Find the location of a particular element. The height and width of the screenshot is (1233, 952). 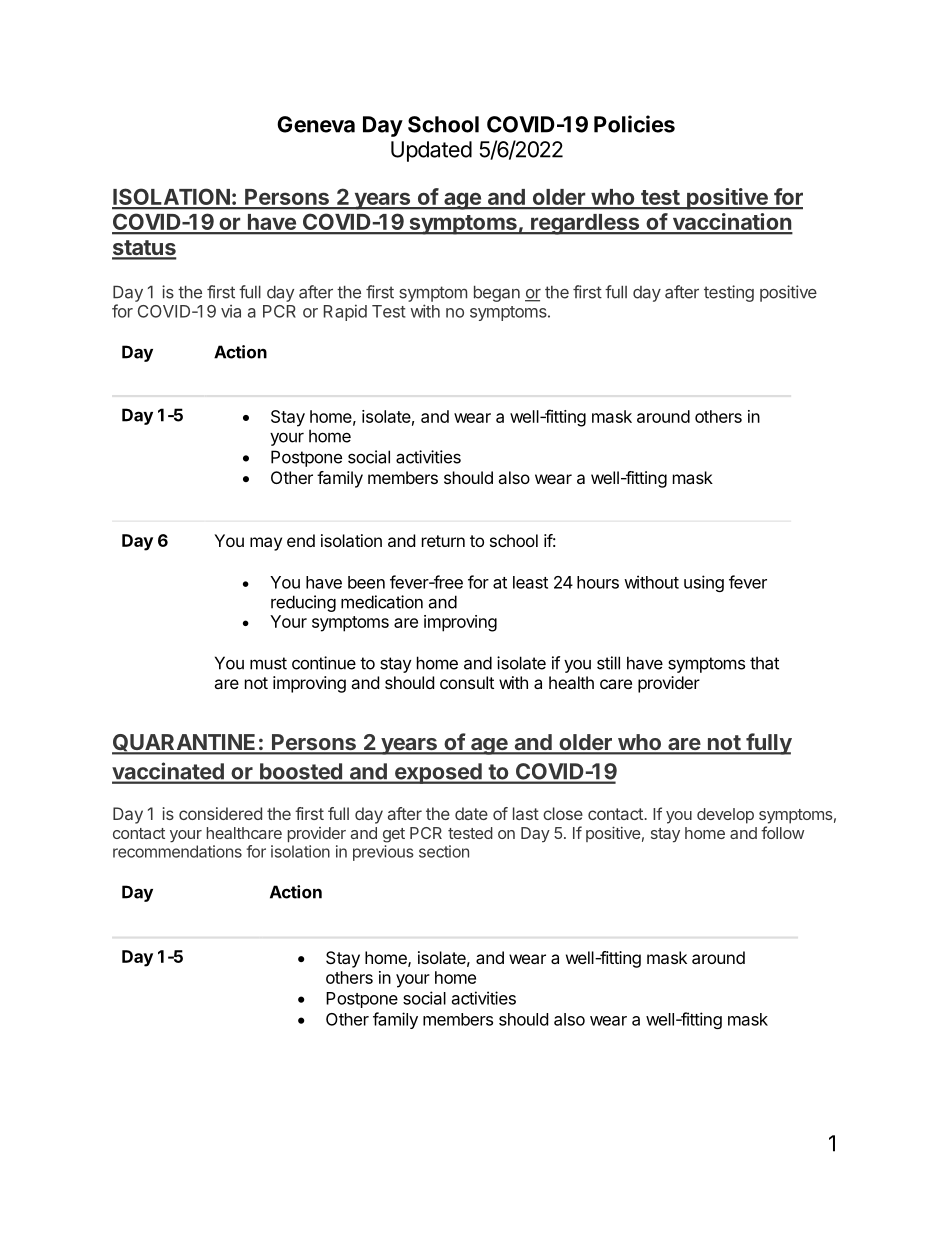

considered is located at coordinates (220, 813).
